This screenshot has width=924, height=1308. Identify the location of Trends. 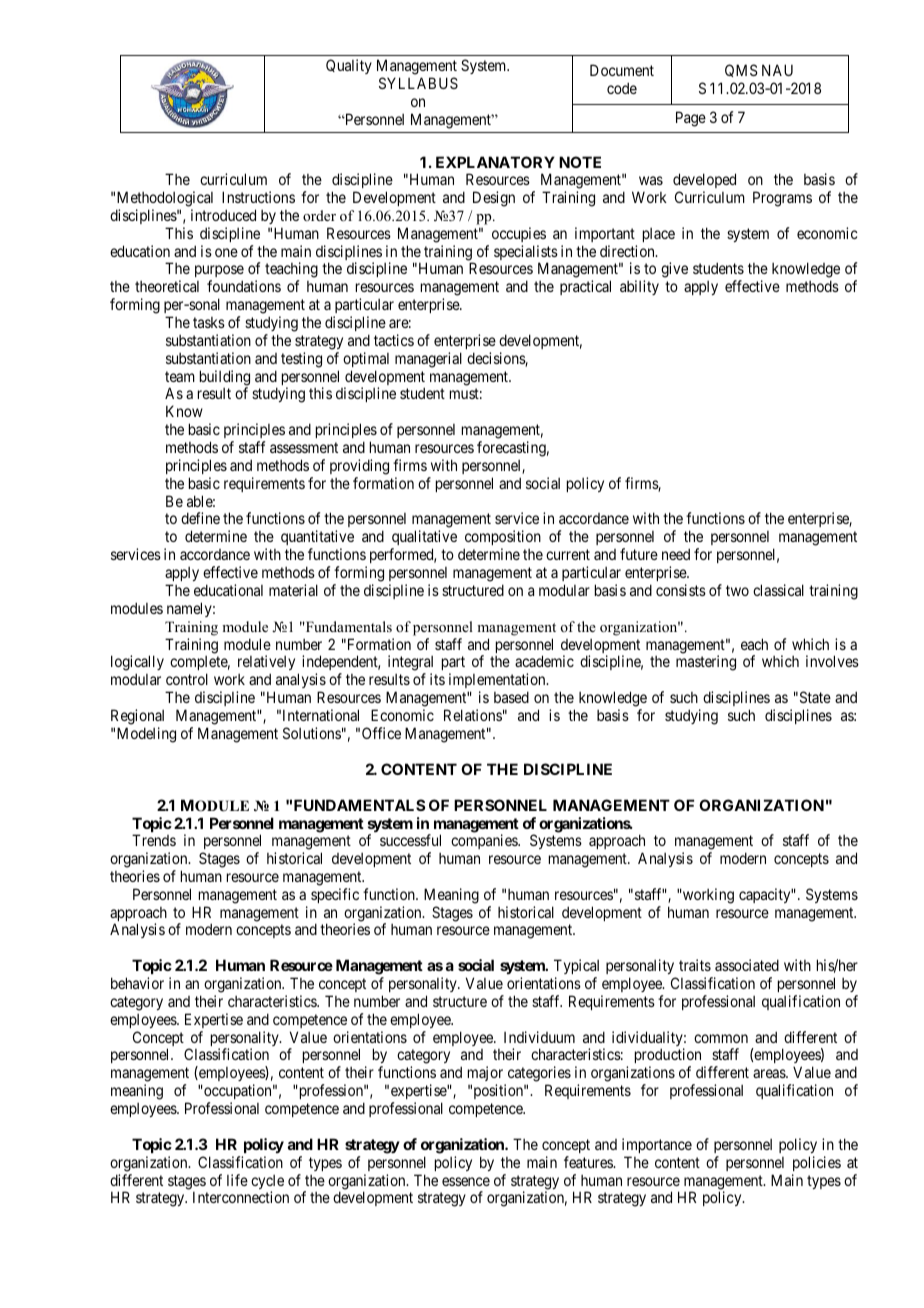
(154, 840).
